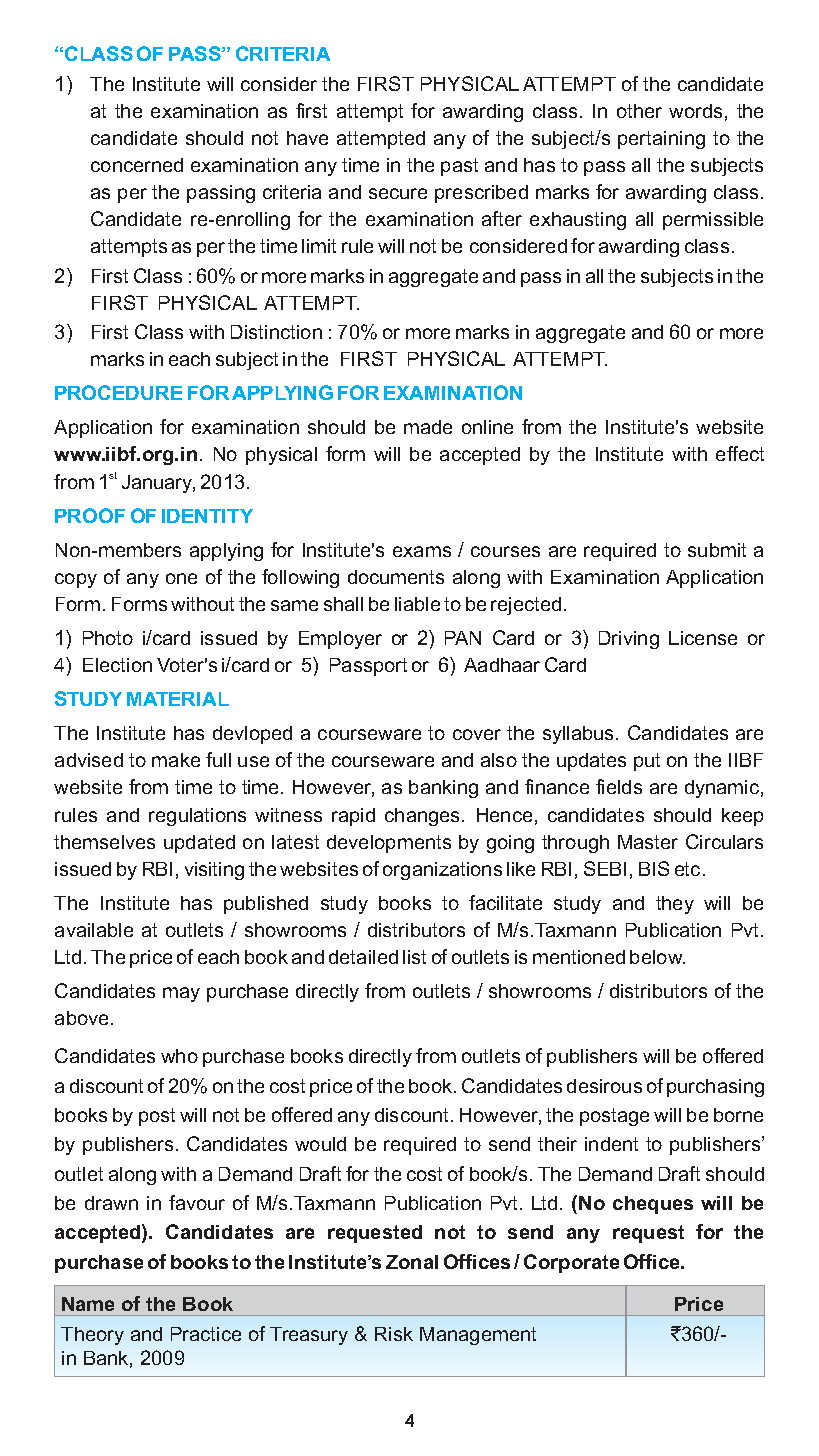 Image resolution: width=819 pixels, height=1456 pixels. I want to click on concerned, so click(137, 165).
